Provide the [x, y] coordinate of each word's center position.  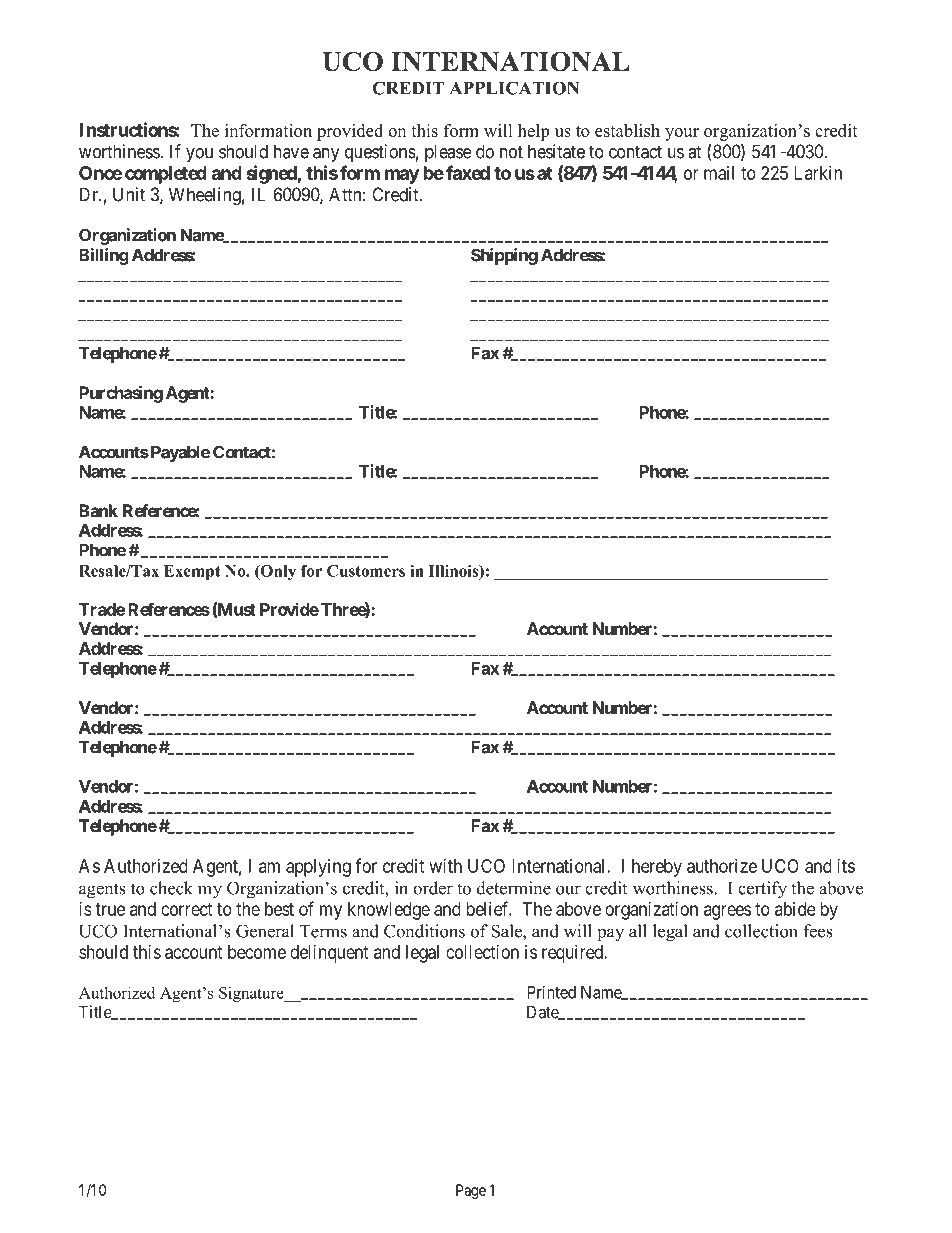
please [448, 153]
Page [471, 1191]
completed [166, 175]
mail [719, 173]
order [433, 888]
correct [187, 909]
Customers [366, 571]
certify [762, 890]
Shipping [504, 256]
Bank [98, 510]
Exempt [192, 572]
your [682, 134]
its [846, 866]
